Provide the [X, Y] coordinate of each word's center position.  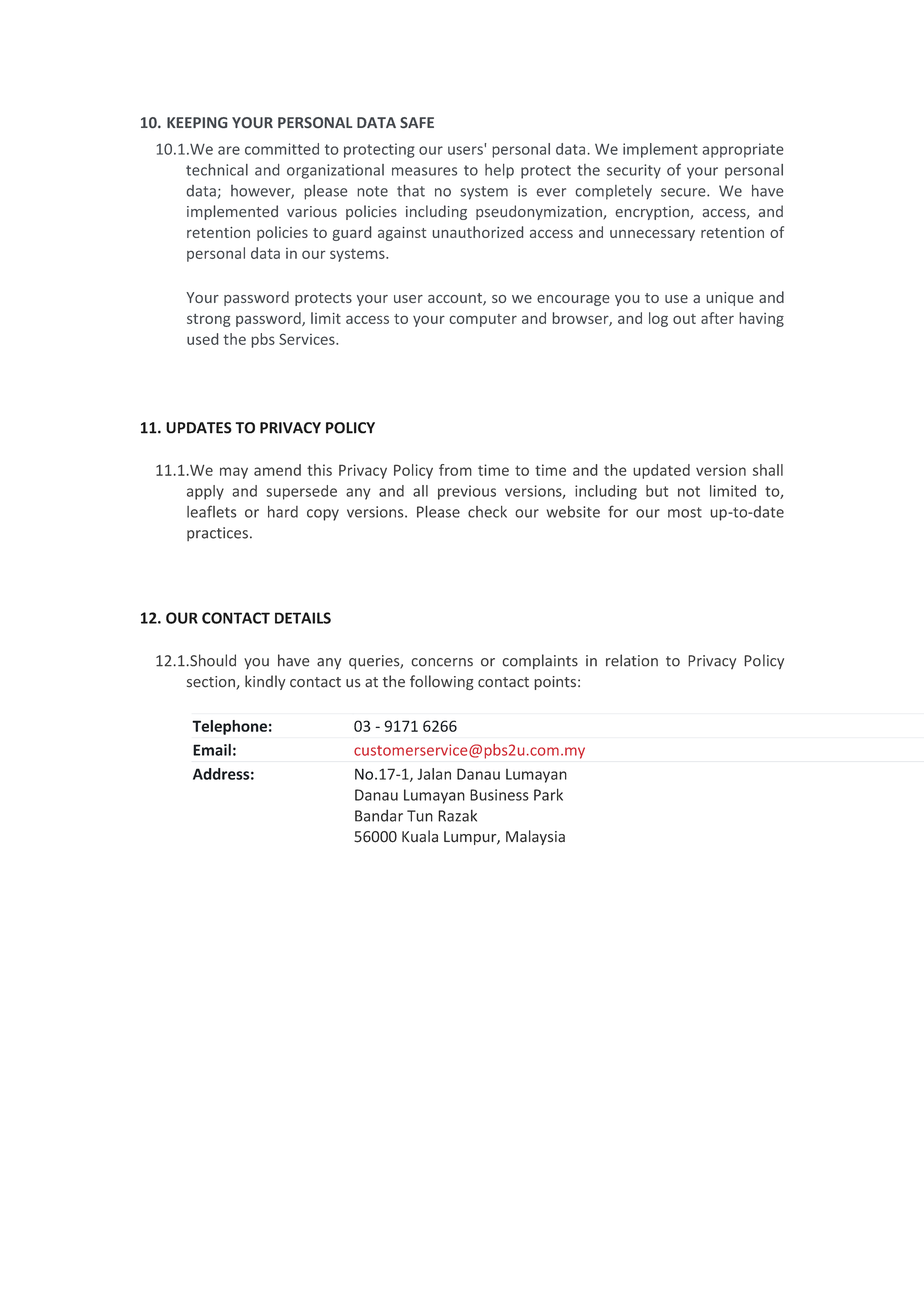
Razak [457, 816]
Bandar [379, 815]
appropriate [743, 150]
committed [282, 149]
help [499, 171]
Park [548, 794]
